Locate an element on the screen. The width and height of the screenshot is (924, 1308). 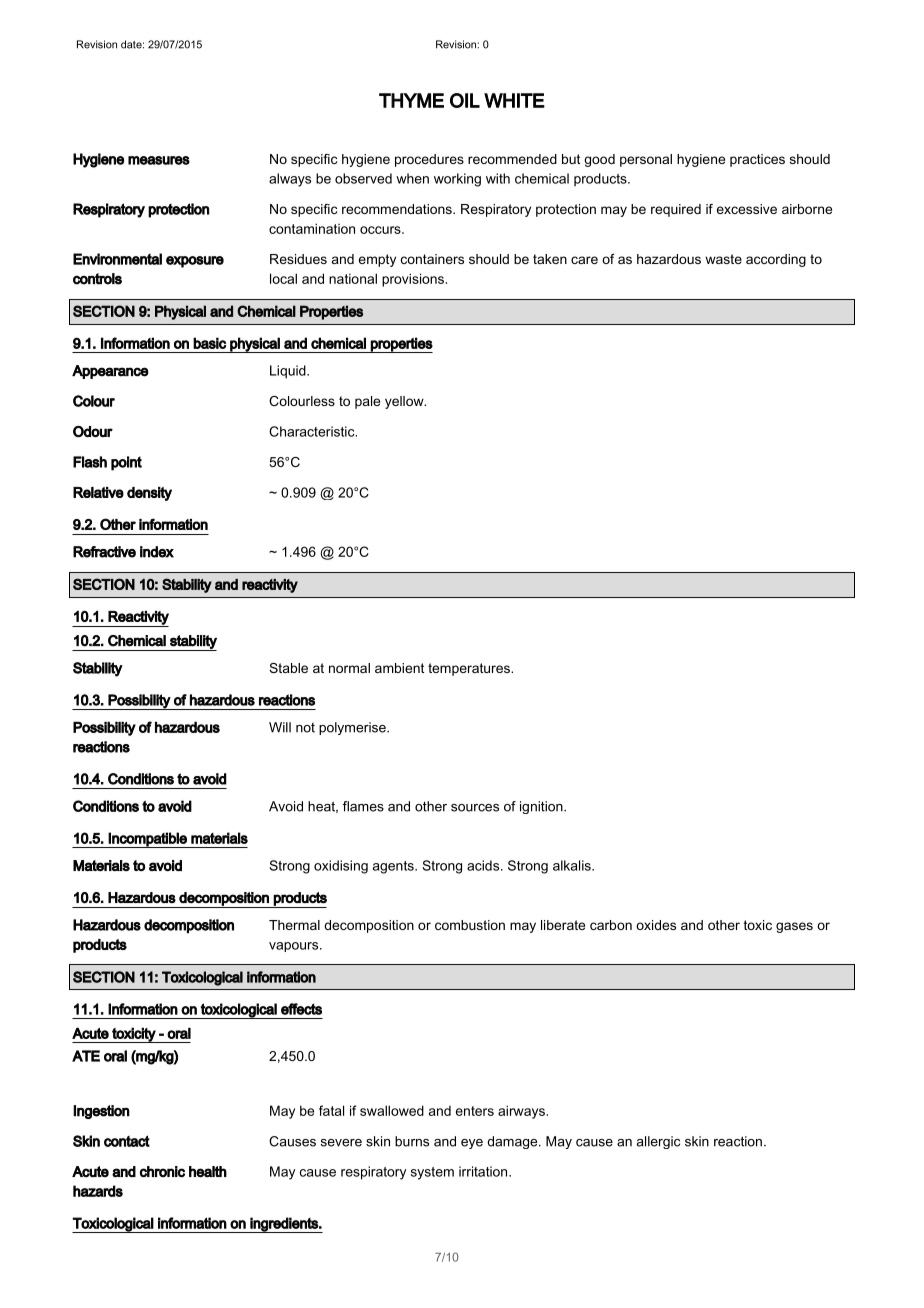
ignition is located at coordinates (542, 807).
